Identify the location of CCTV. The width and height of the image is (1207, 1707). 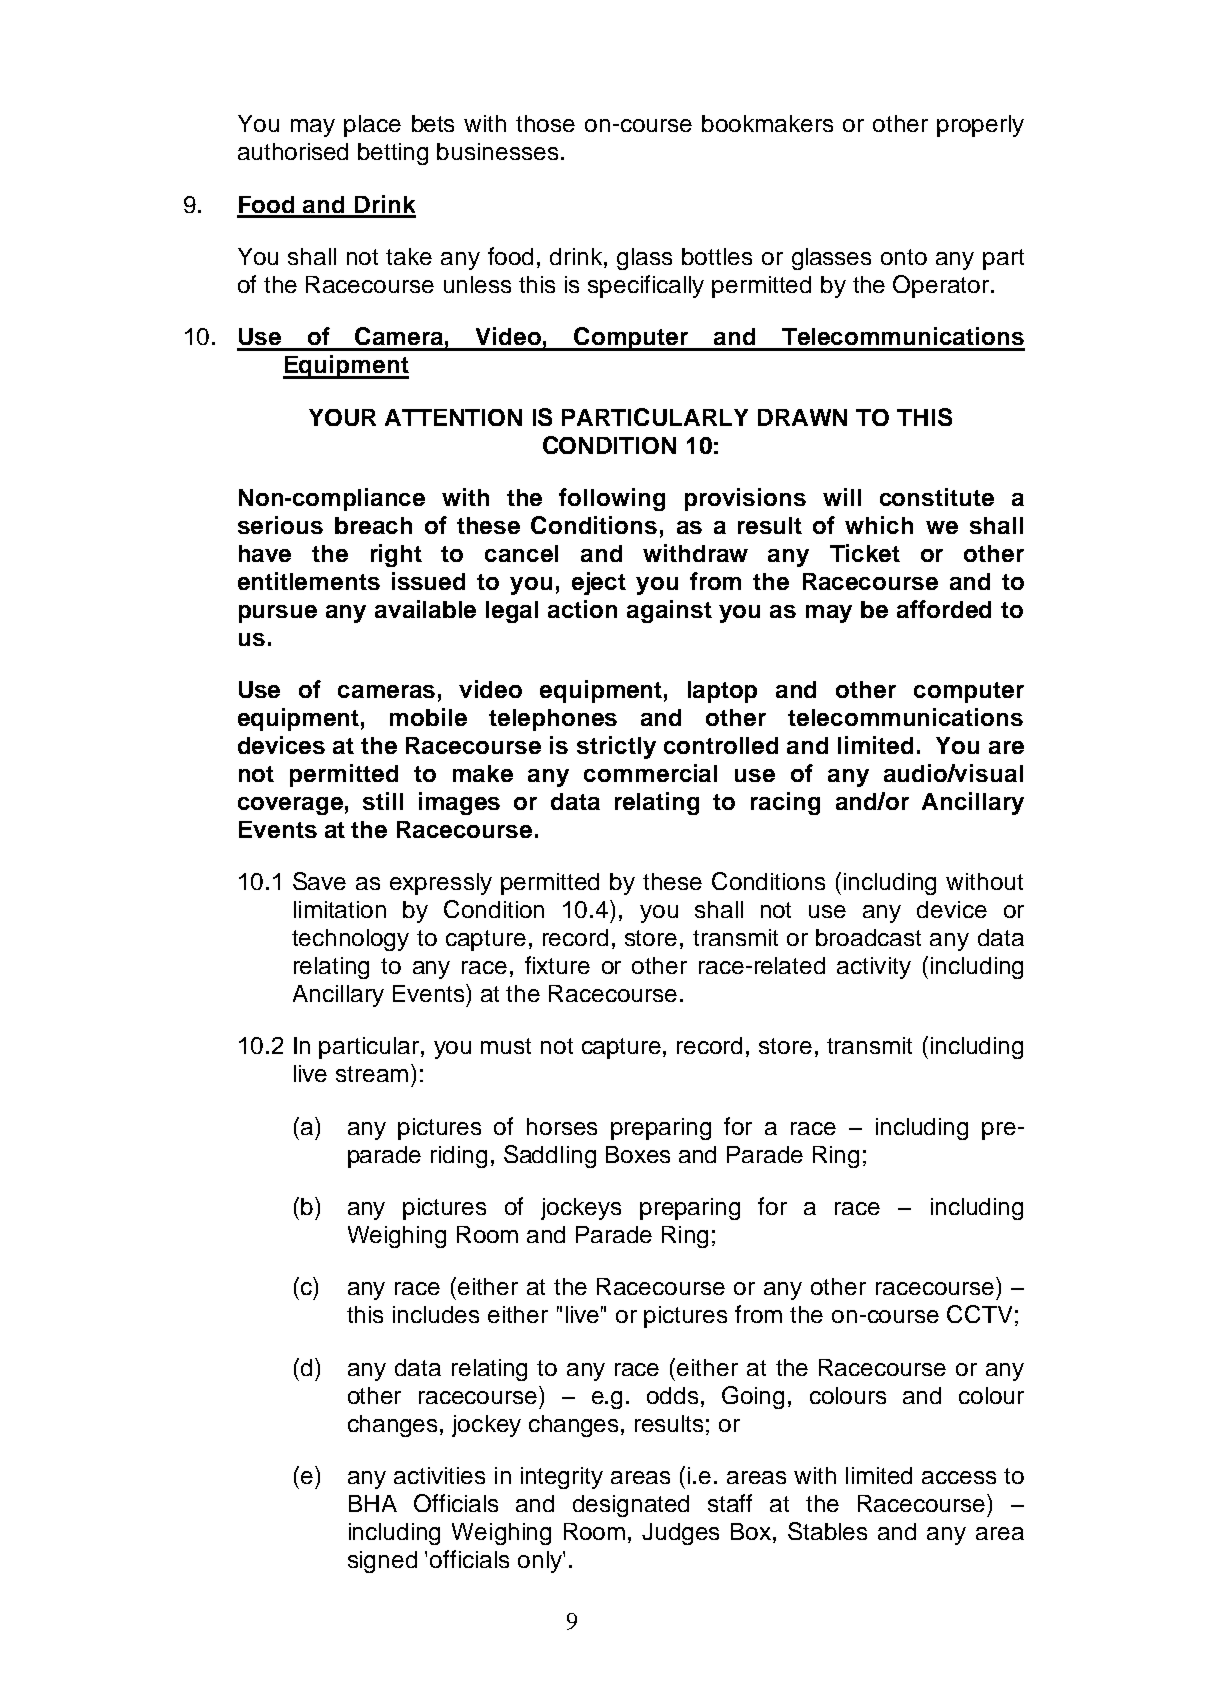
(979, 1314).
